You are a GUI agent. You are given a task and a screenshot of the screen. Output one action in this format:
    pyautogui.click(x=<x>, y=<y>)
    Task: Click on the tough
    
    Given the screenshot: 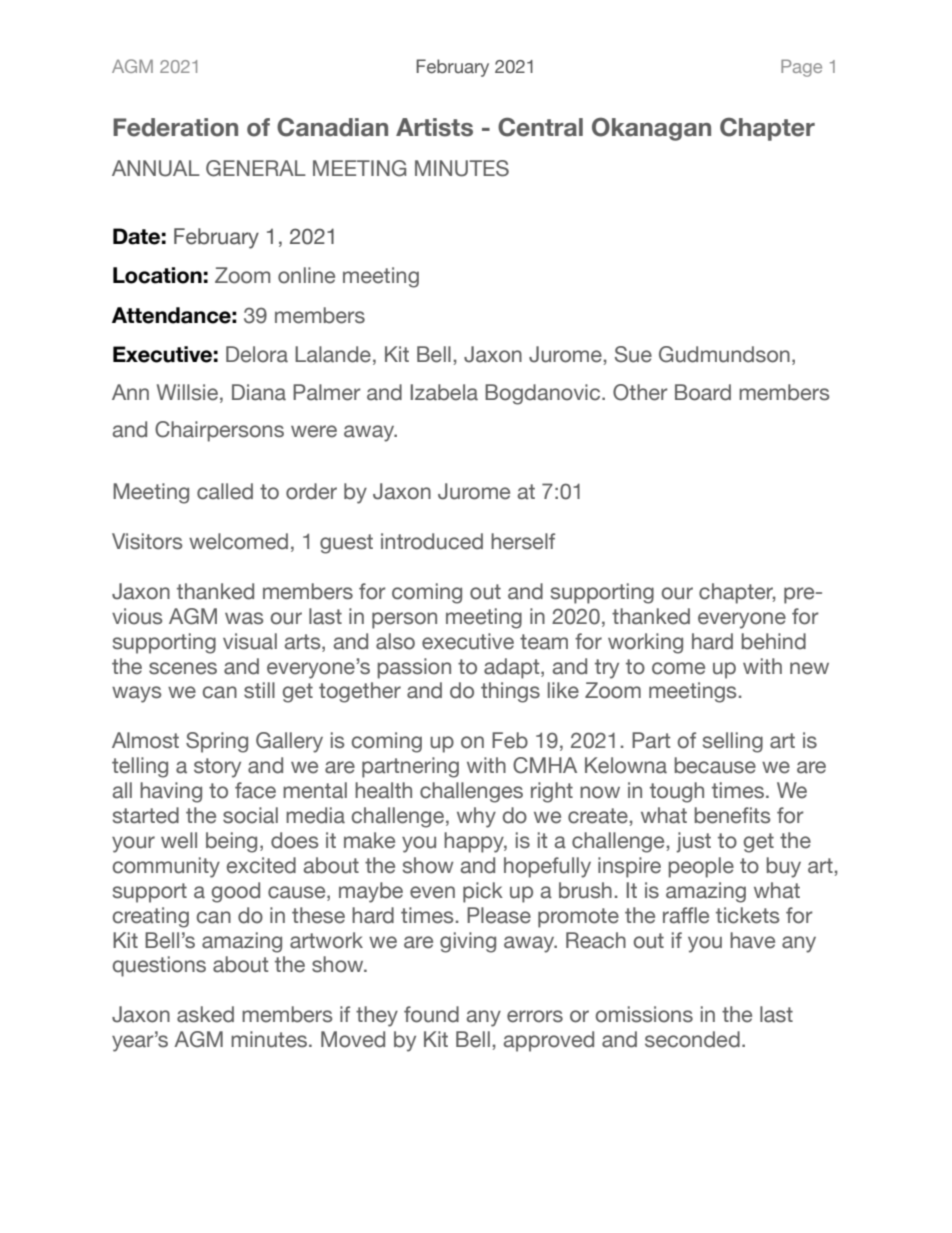 What is the action you would take?
    pyautogui.click(x=677, y=792)
